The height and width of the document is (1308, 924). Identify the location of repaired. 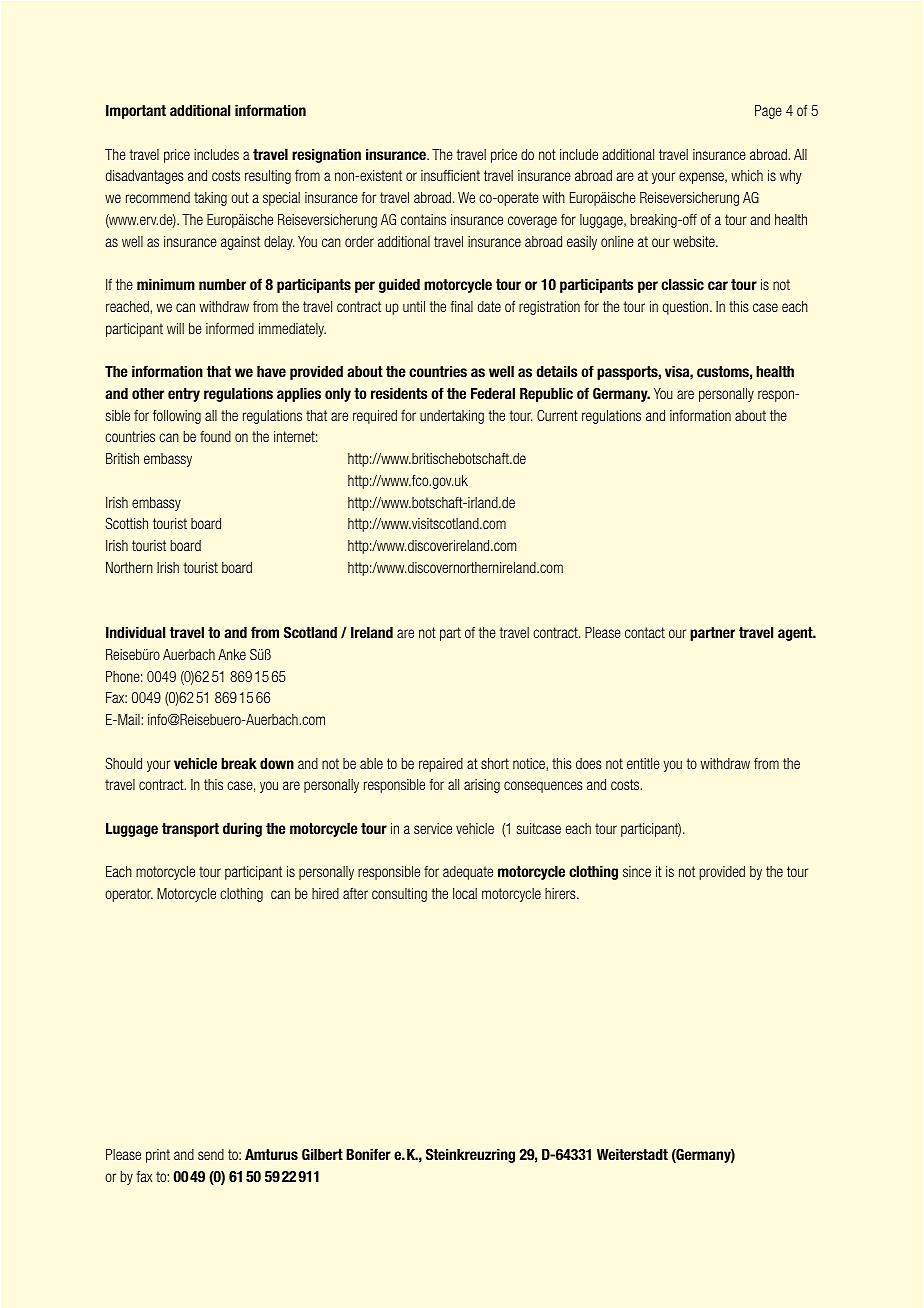
(441, 765).
